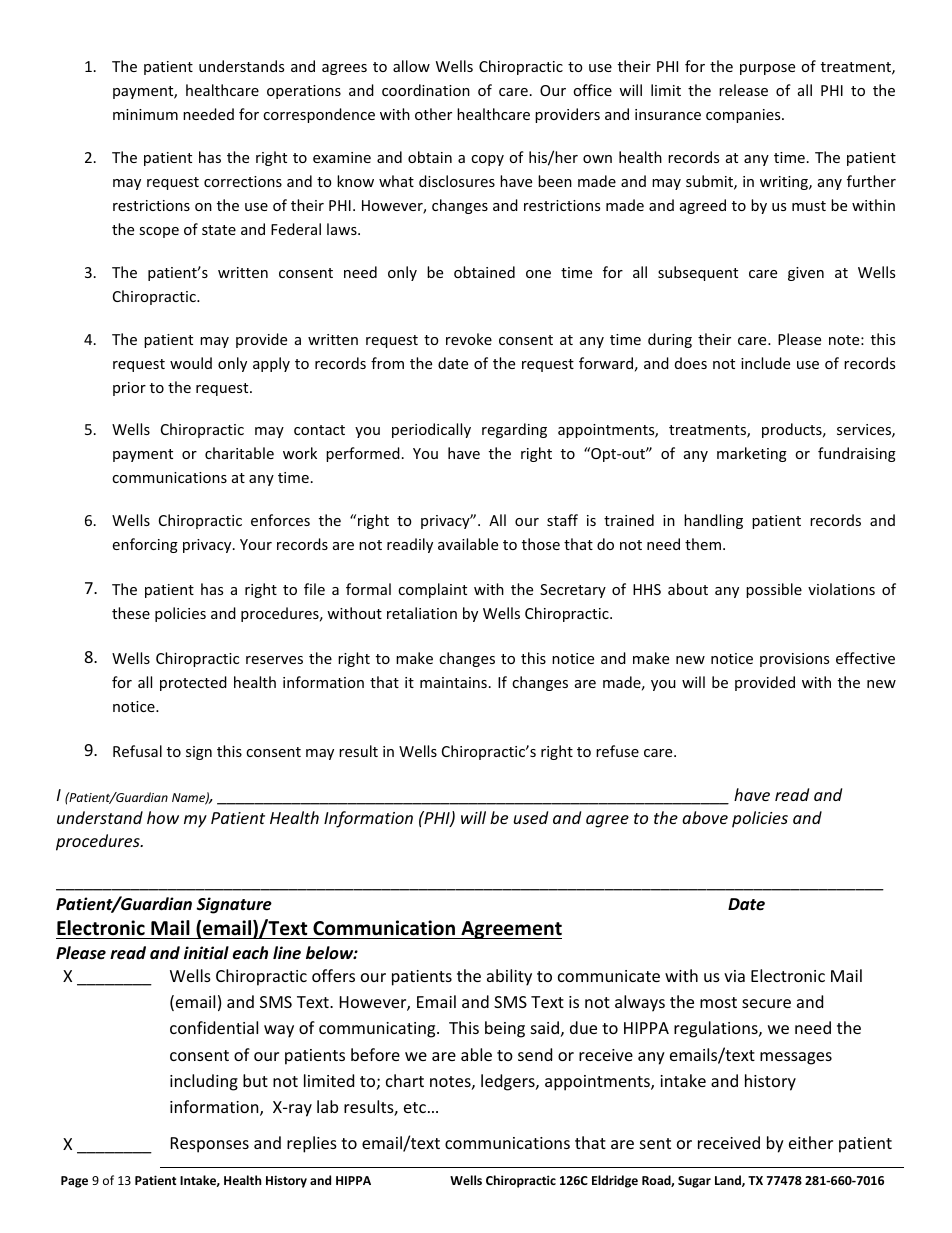 This image has height=1233, width=952. I want to click on release, so click(743, 90).
